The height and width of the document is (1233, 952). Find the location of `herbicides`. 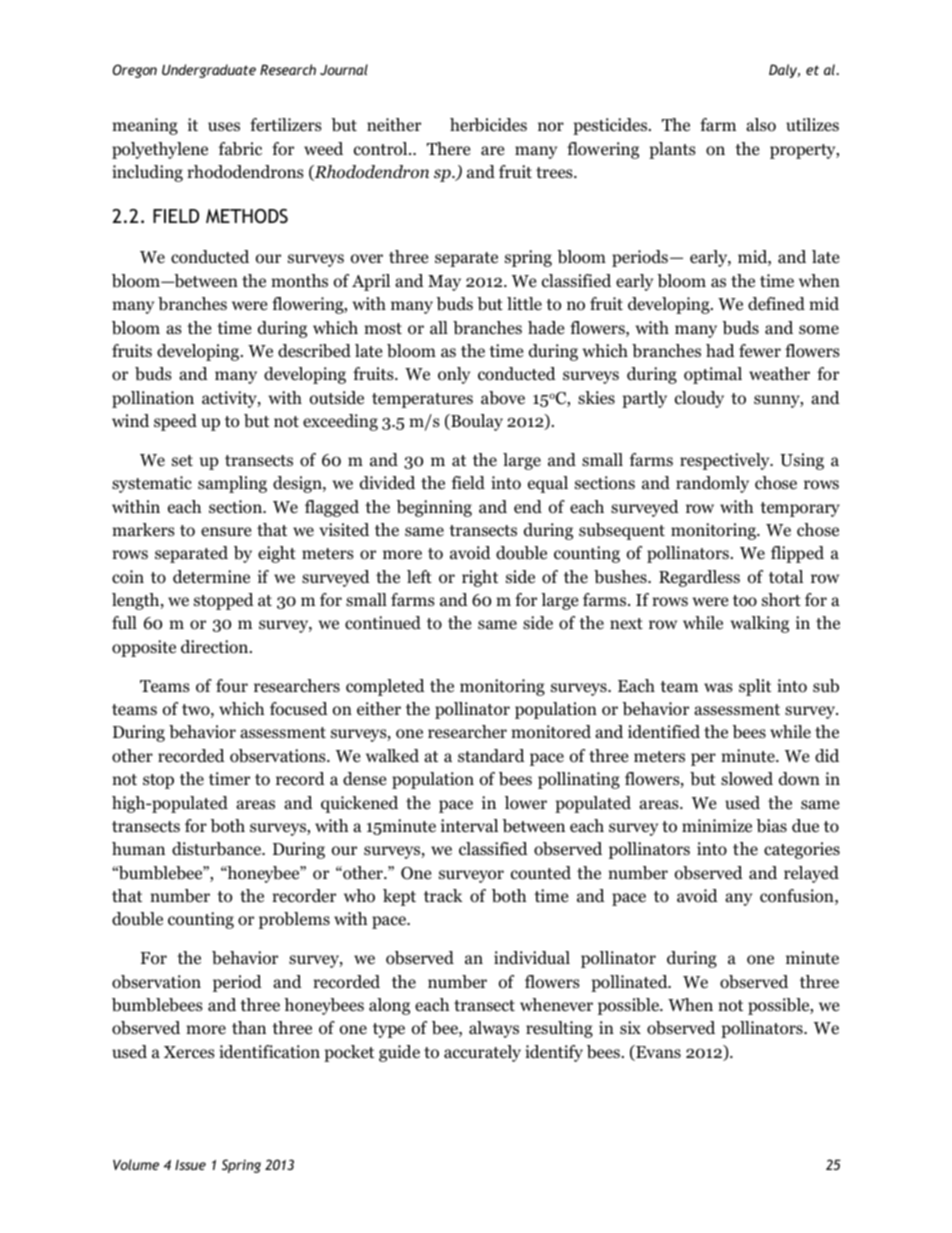

herbicides is located at coordinates (488, 125).
